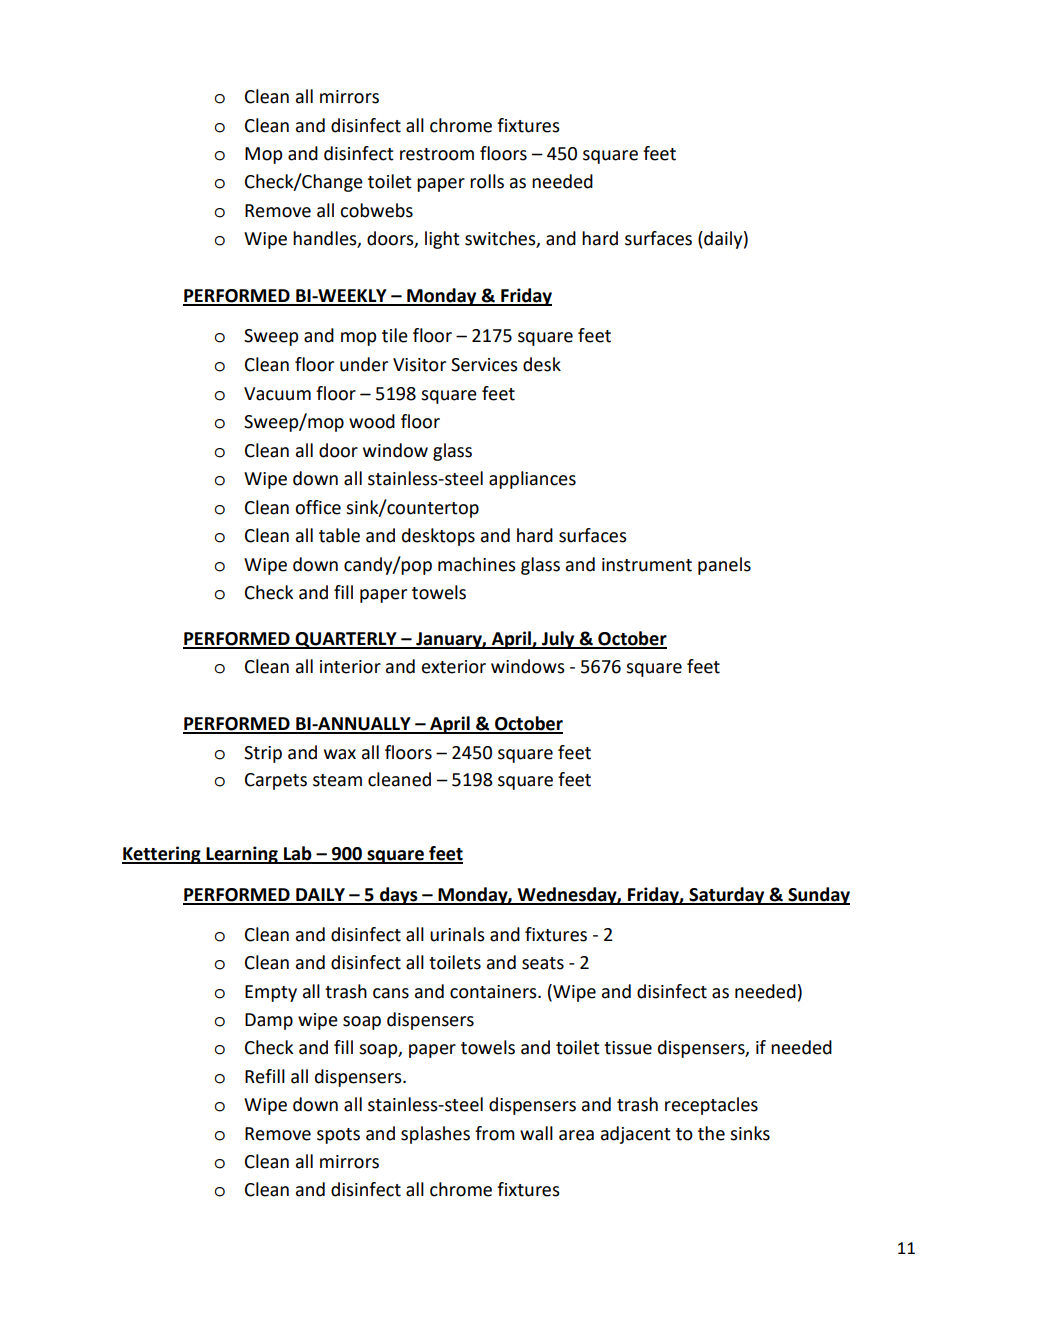 This image has width=1038, height=1343. What do you see at coordinates (711, 1106) in the image?
I see `receptacles` at bounding box center [711, 1106].
